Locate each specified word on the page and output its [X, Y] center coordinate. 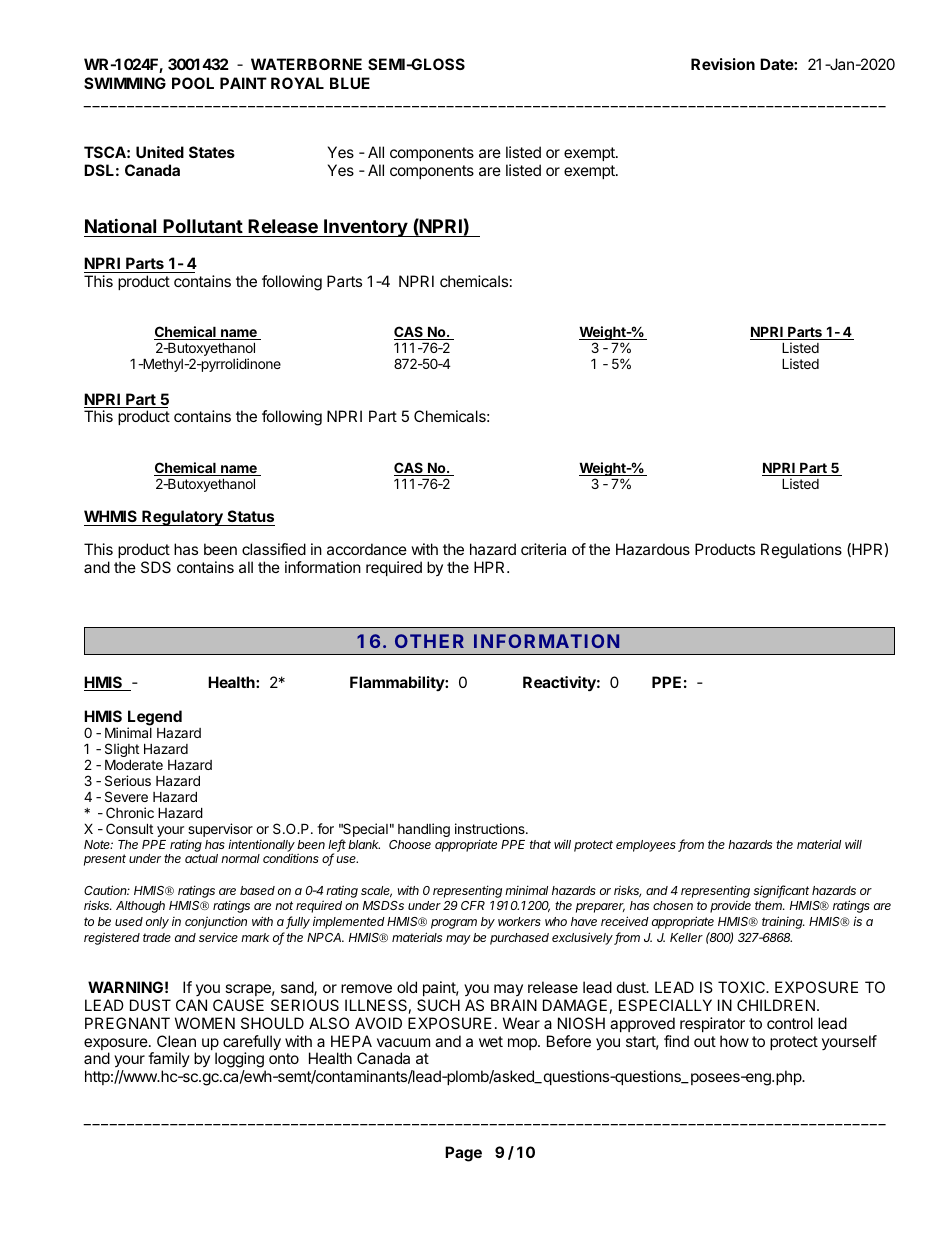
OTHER [429, 641]
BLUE [350, 83]
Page [463, 1154]
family [169, 1061]
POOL [193, 83]
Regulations [801, 551]
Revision [723, 64]
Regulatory [182, 518]
